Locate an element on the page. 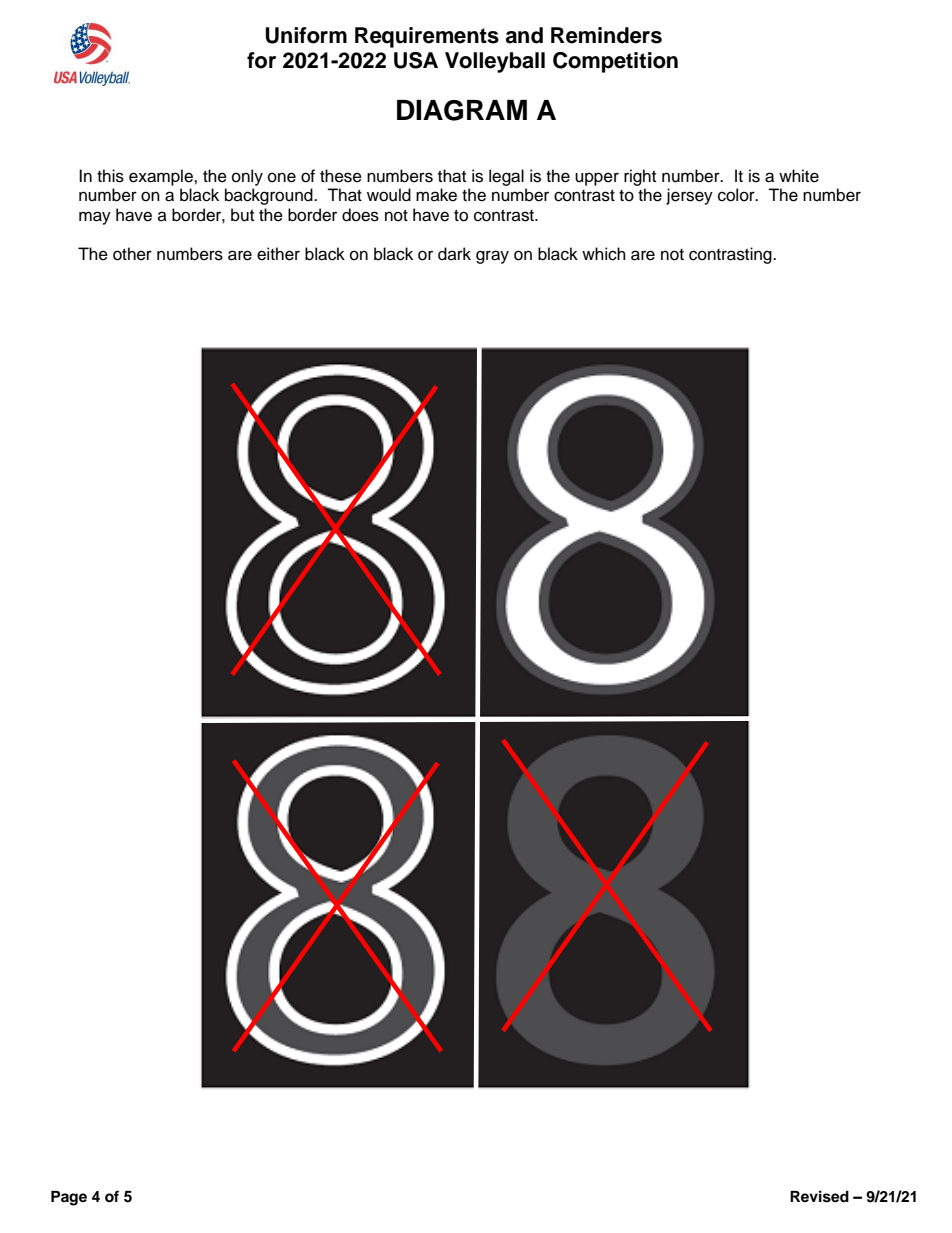 This image has height=1233, width=952. does is located at coordinates (360, 215).
